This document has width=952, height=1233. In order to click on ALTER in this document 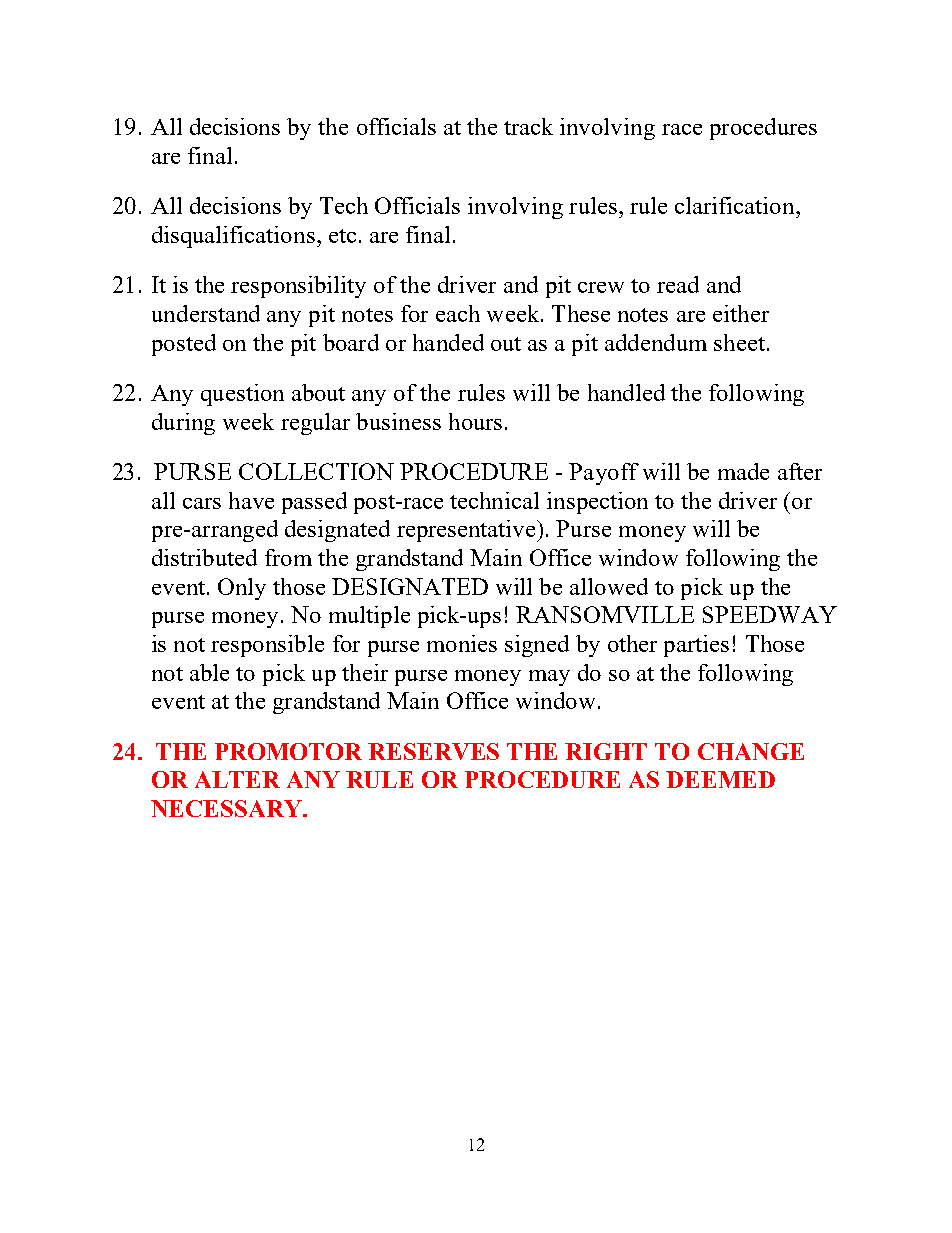, I will do `click(237, 779)`.
